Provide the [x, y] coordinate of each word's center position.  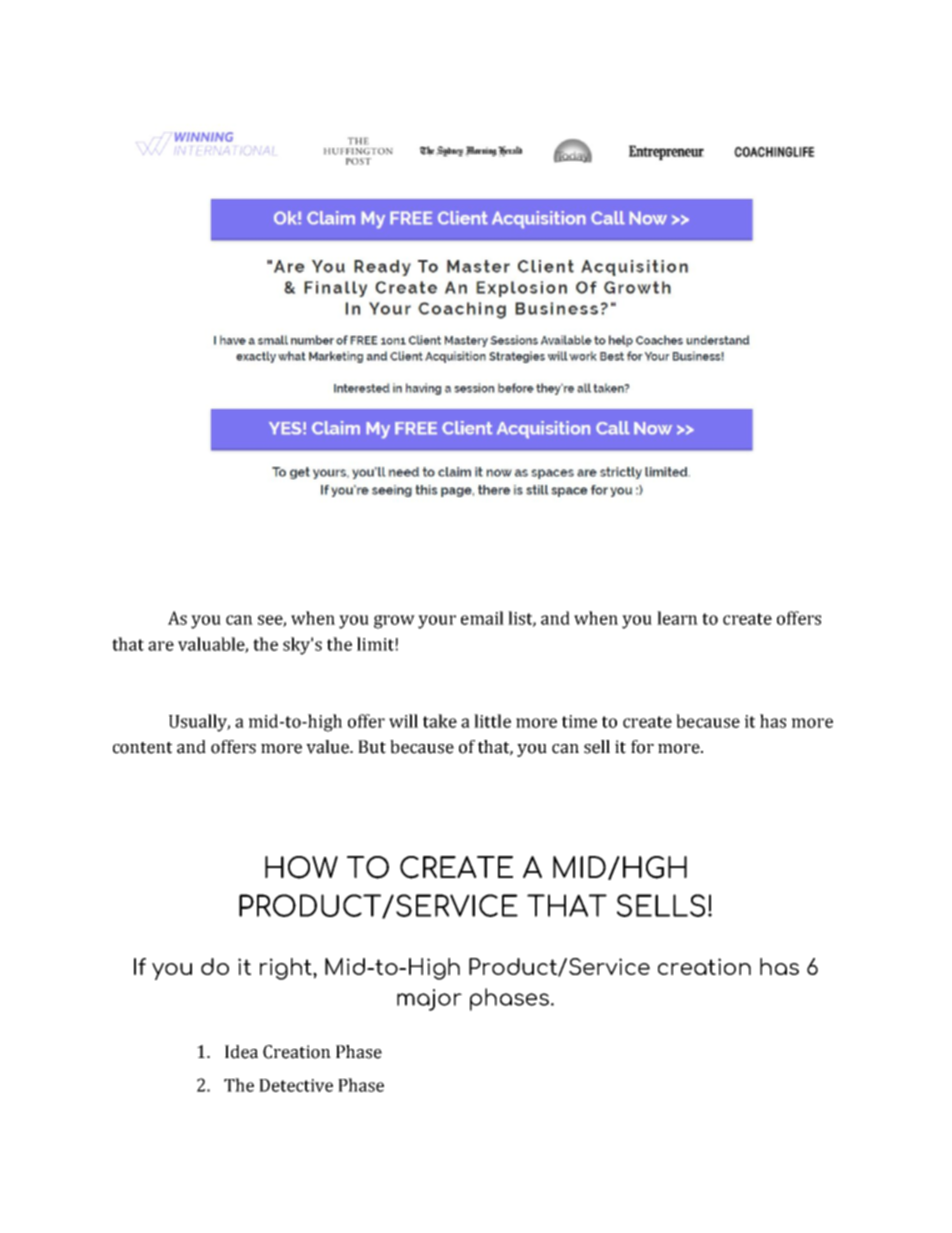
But [372, 747]
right [287, 969]
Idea [241, 1052]
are [161, 646]
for [642, 747]
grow [394, 622]
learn [677, 618]
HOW [301, 867]
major [429, 1000]
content [142, 748]
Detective [296, 1085]
